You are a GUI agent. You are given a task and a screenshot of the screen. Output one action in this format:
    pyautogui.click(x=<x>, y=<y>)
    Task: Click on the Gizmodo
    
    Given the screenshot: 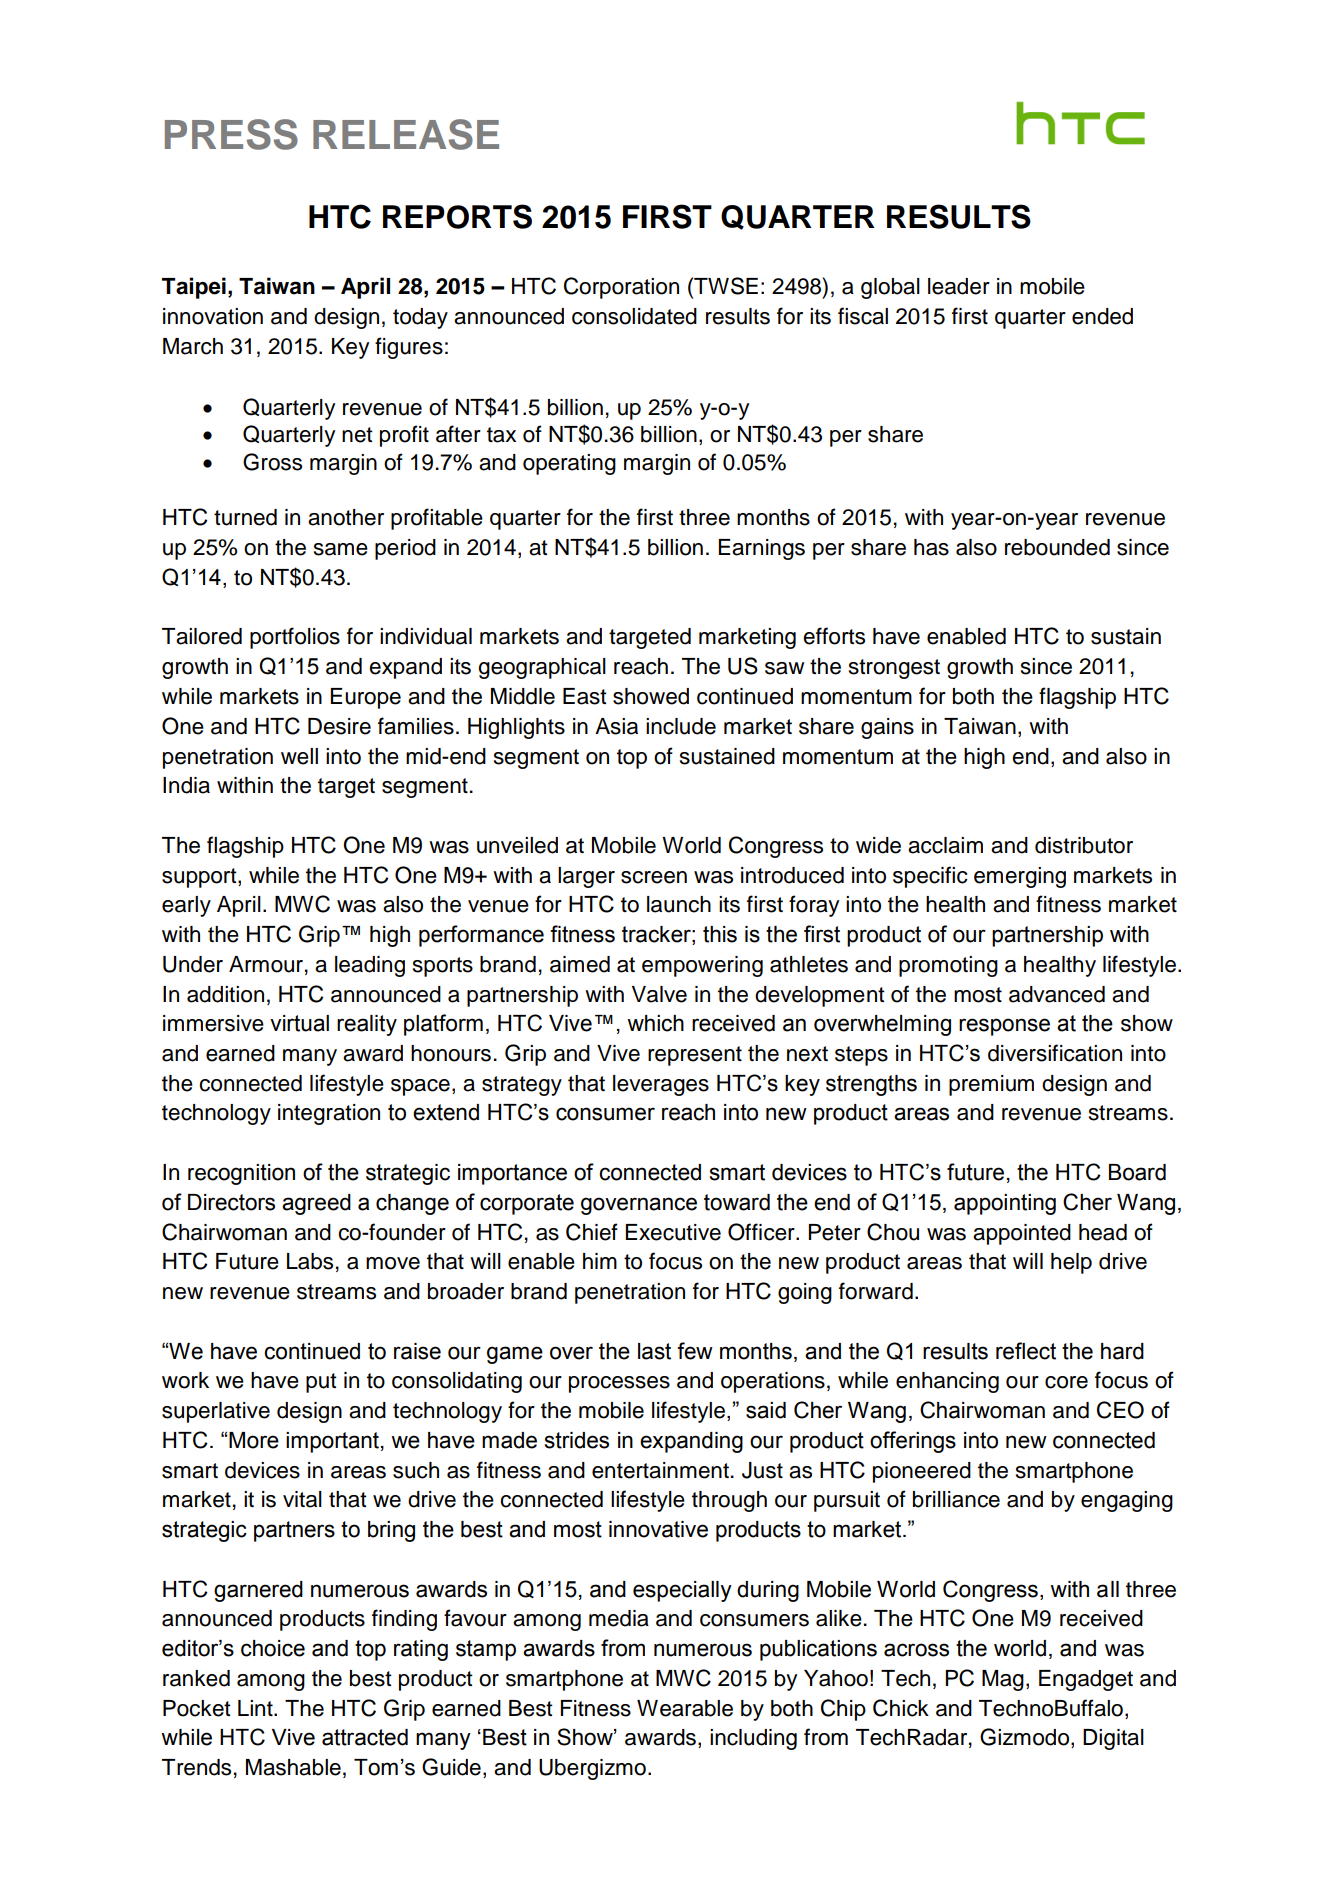 What is the action you would take?
    pyautogui.click(x=1026, y=1738)
